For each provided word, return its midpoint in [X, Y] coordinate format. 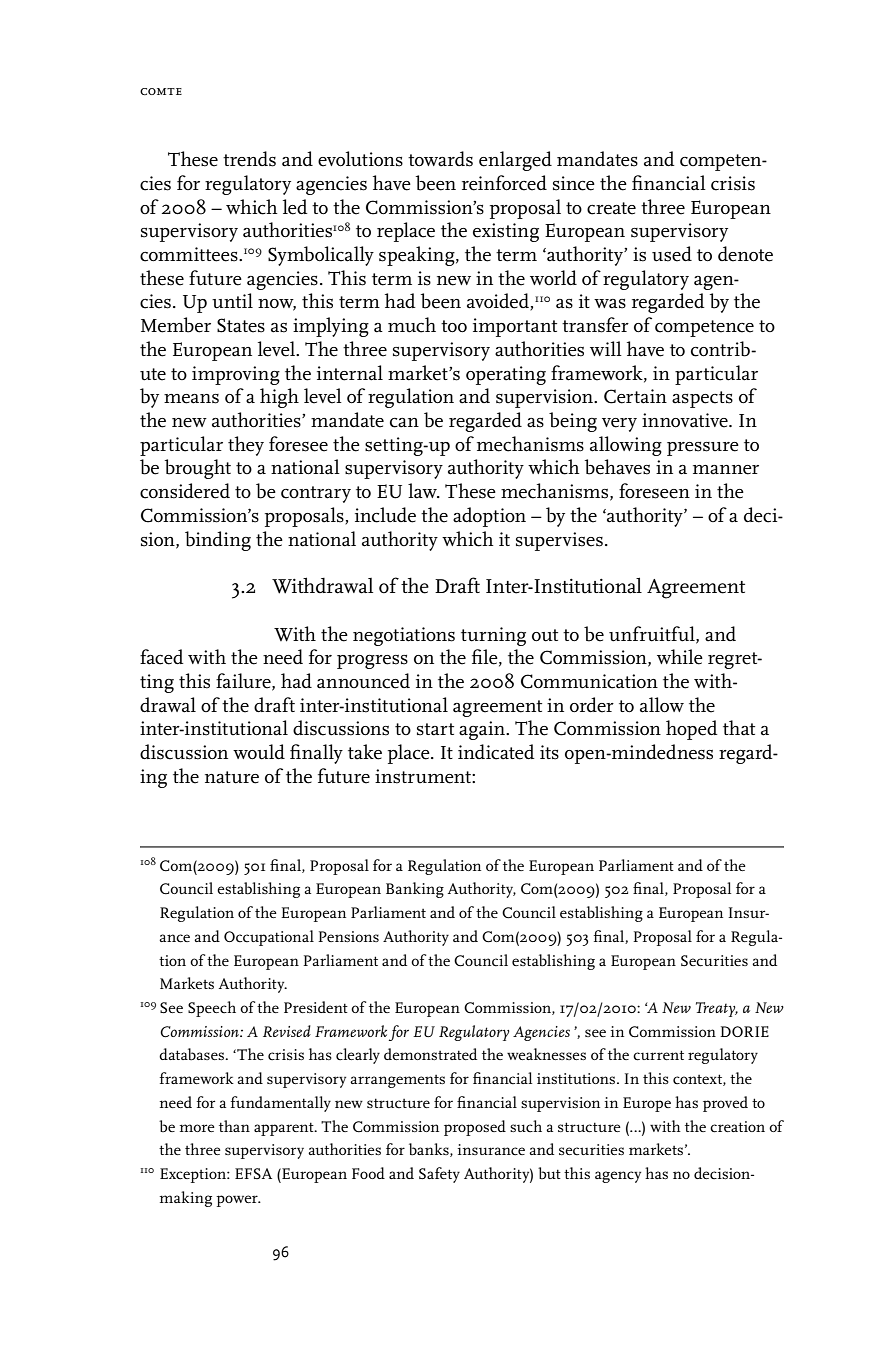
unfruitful [653, 634]
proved [725, 1104]
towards [440, 159]
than [234, 1126]
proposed [475, 1128]
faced [162, 657]
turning [493, 636]
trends [249, 159]
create [611, 208]
